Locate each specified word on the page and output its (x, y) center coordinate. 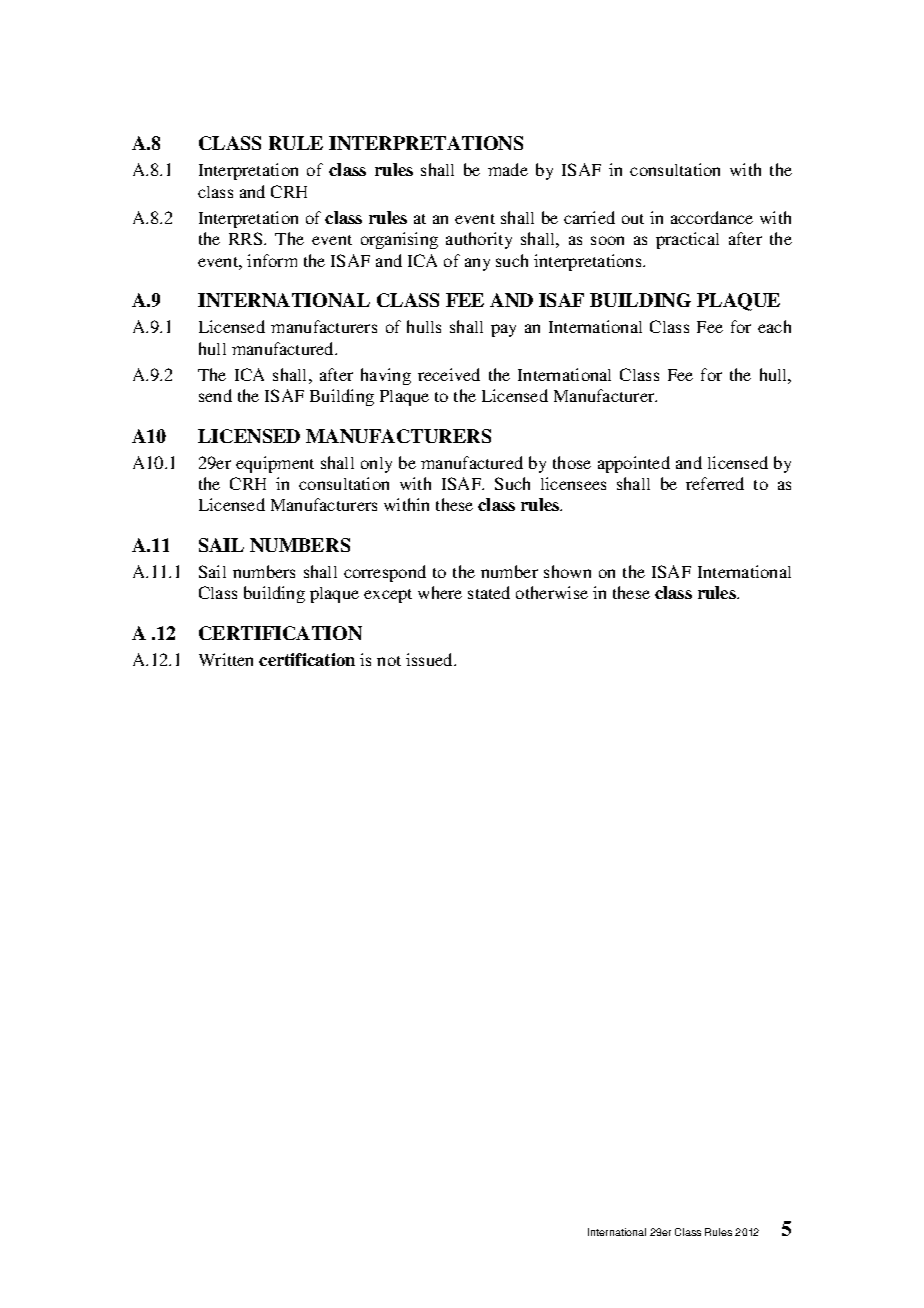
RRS (247, 238)
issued (430, 659)
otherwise (552, 592)
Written (226, 659)
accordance (712, 217)
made (508, 169)
